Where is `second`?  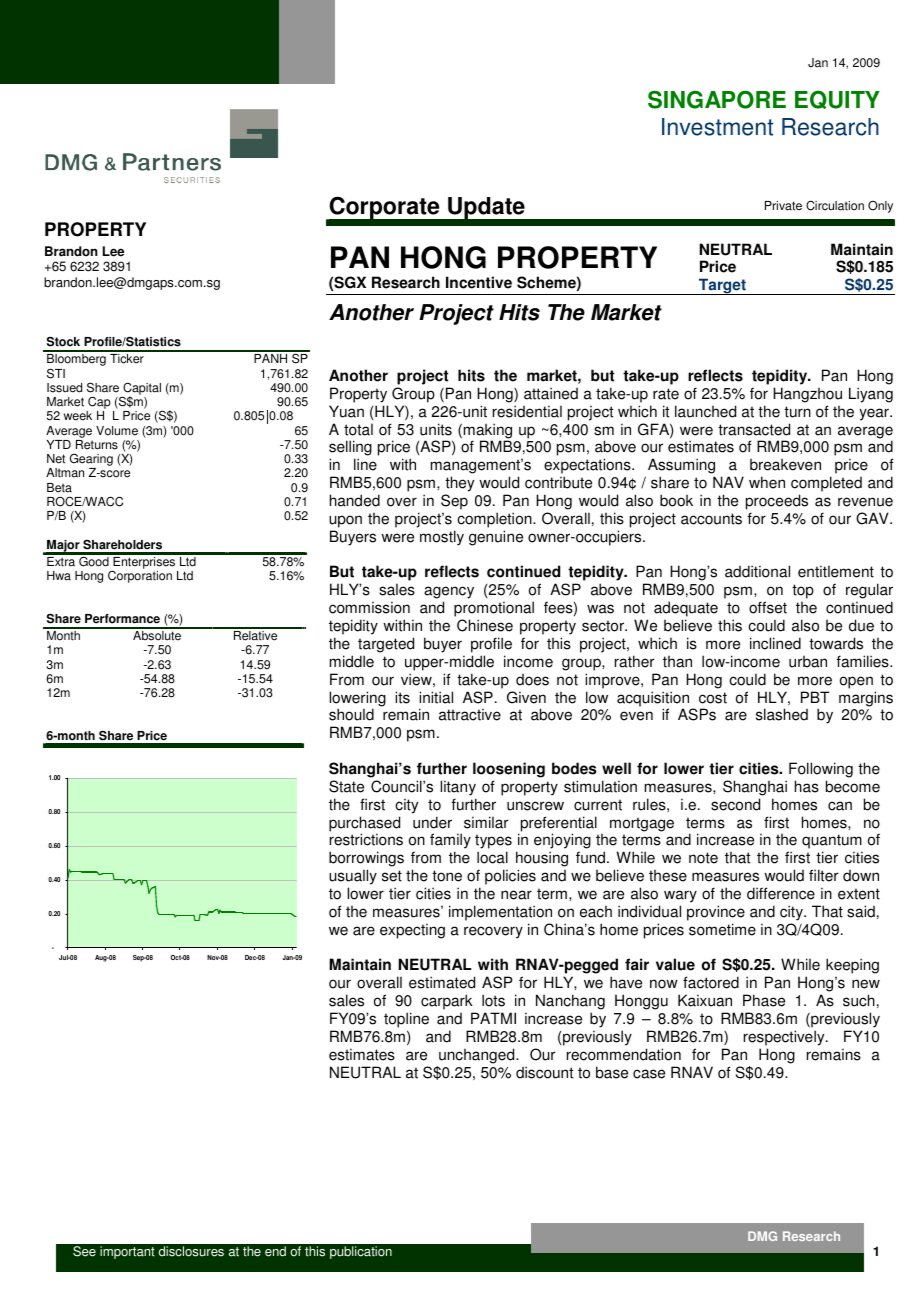
second is located at coordinates (735, 804).
